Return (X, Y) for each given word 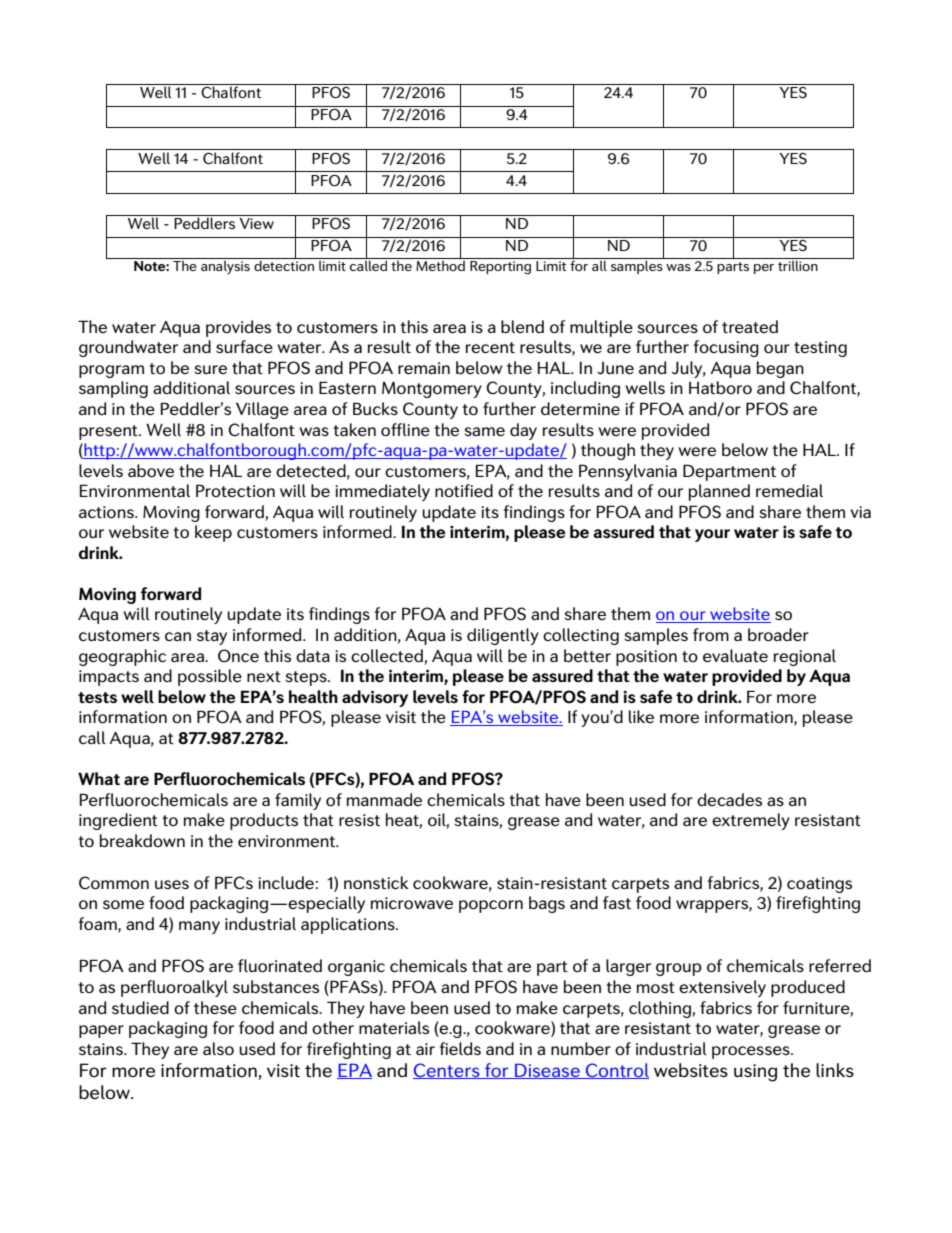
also (218, 1048)
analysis (225, 267)
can (178, 636)
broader (778, 634)
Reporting (500, 268)
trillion (798, 265)
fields (460, 1048)
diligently (503, 636)
